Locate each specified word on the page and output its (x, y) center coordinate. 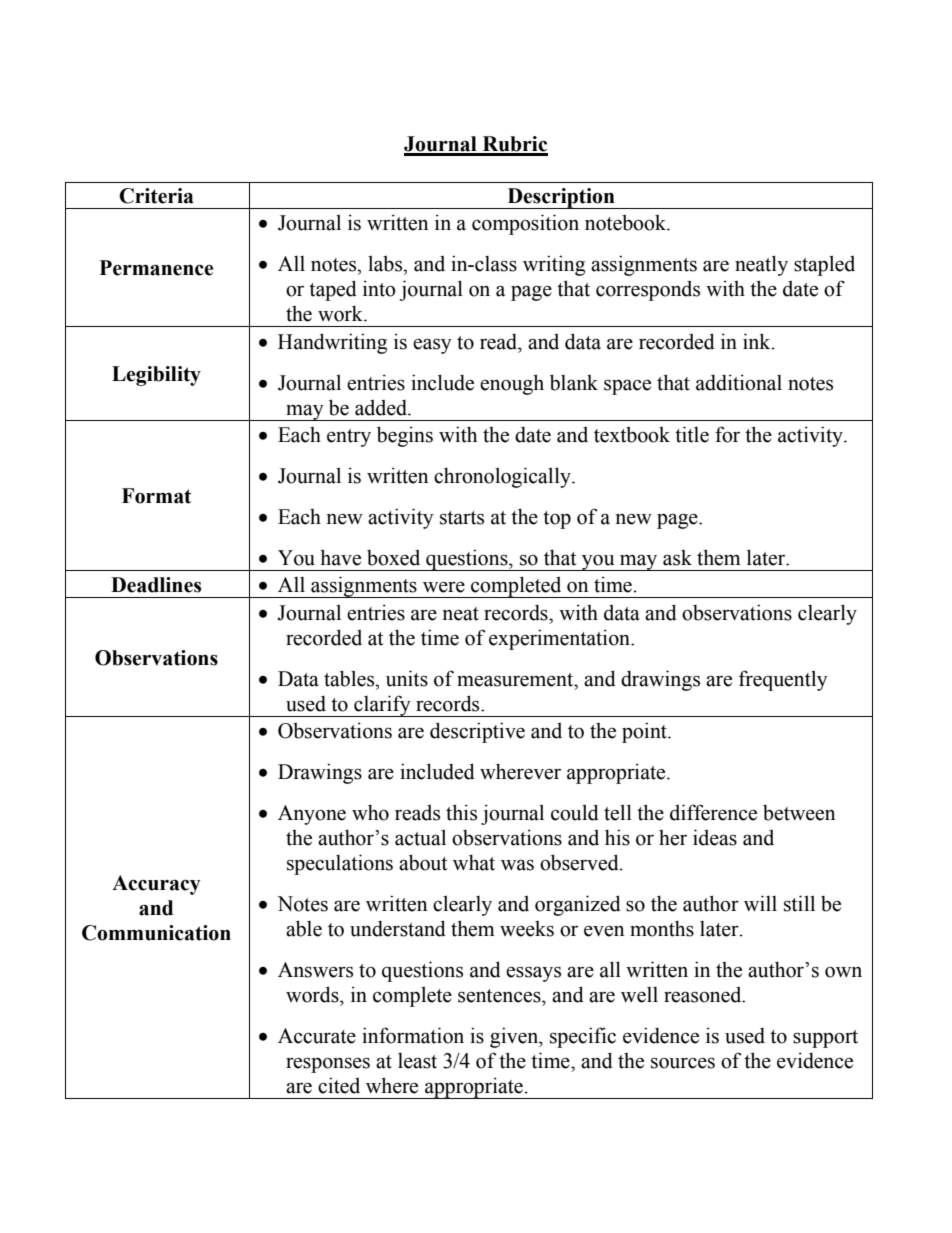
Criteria (156, 196)
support (825, 1039)
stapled (824, 265)
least (417, 1061)
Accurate (317, 1036)
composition (525, 224)
